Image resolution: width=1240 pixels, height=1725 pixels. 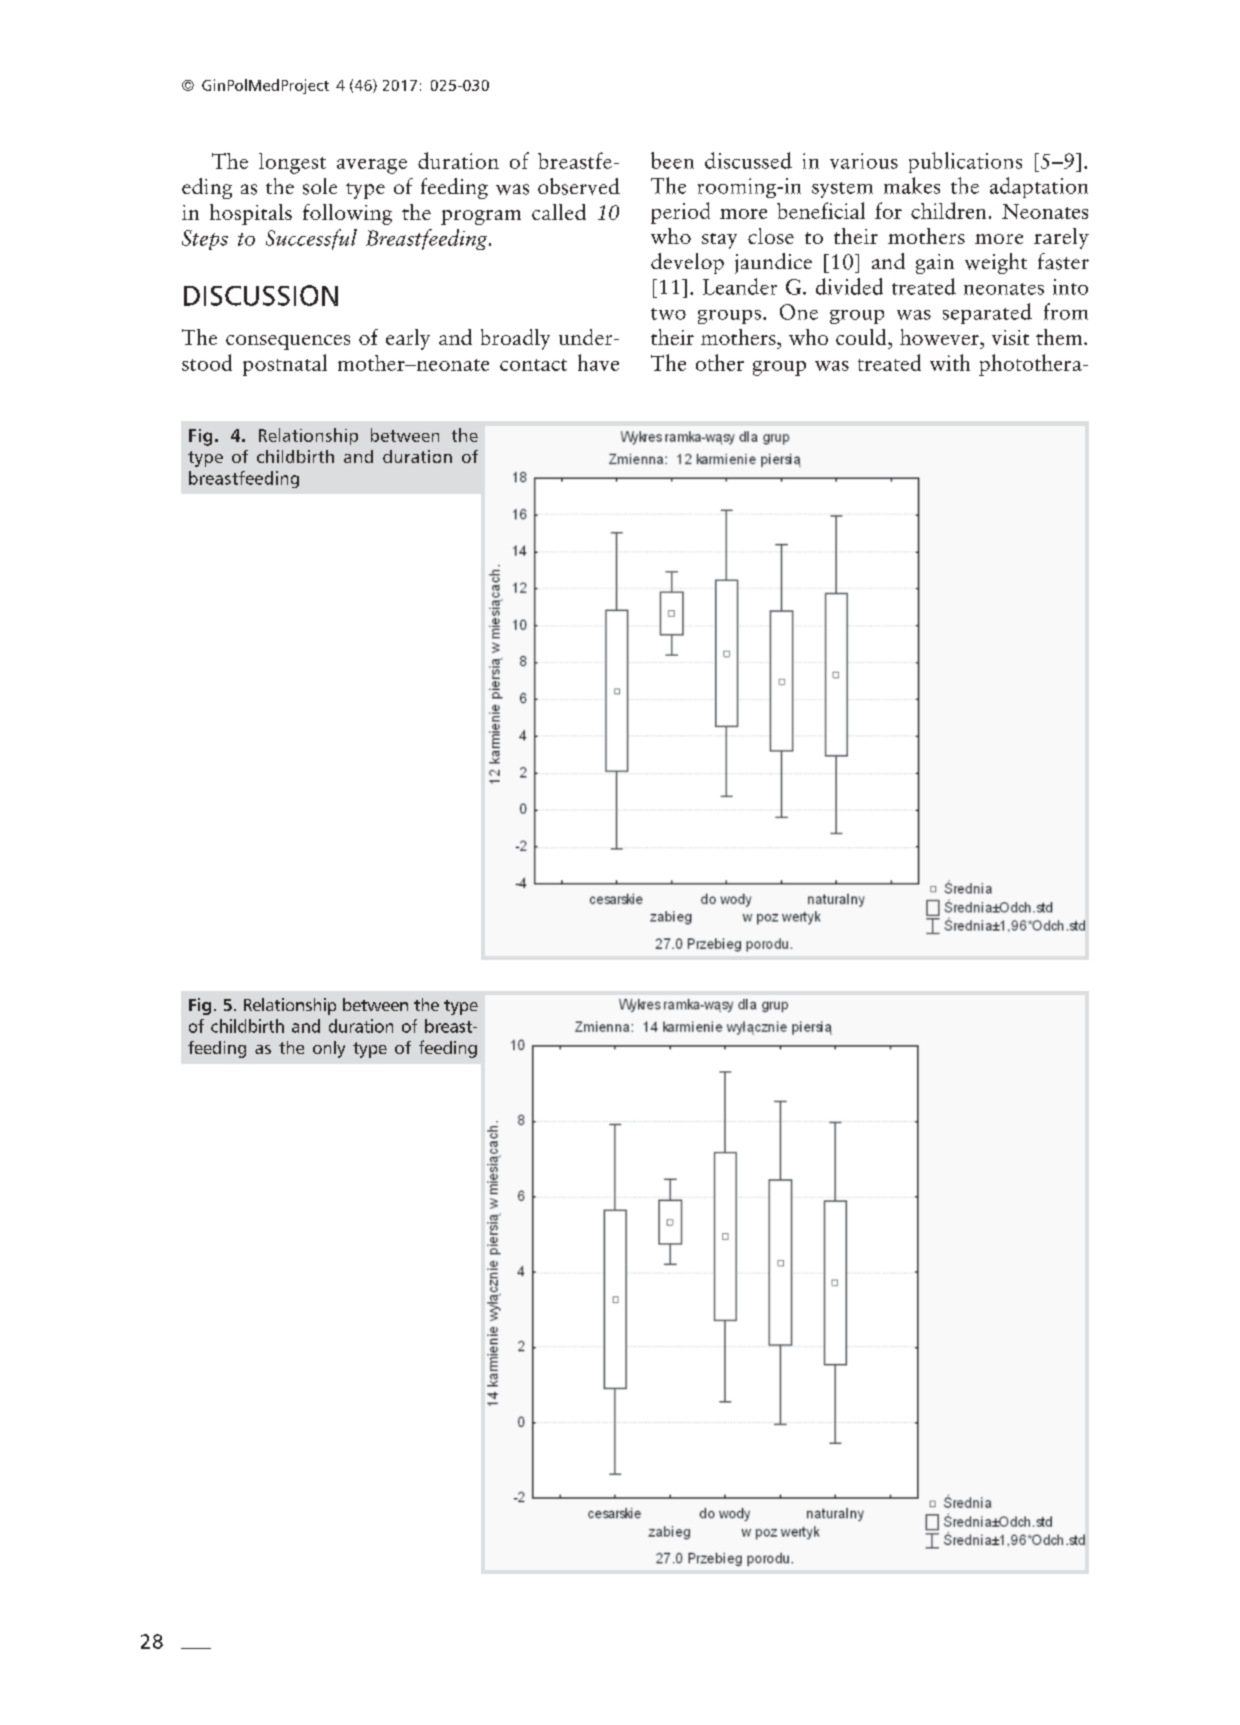 What do you see at coordinates (1060, 337) in the image?
I see `them` at bounding box center [1060, 337].
